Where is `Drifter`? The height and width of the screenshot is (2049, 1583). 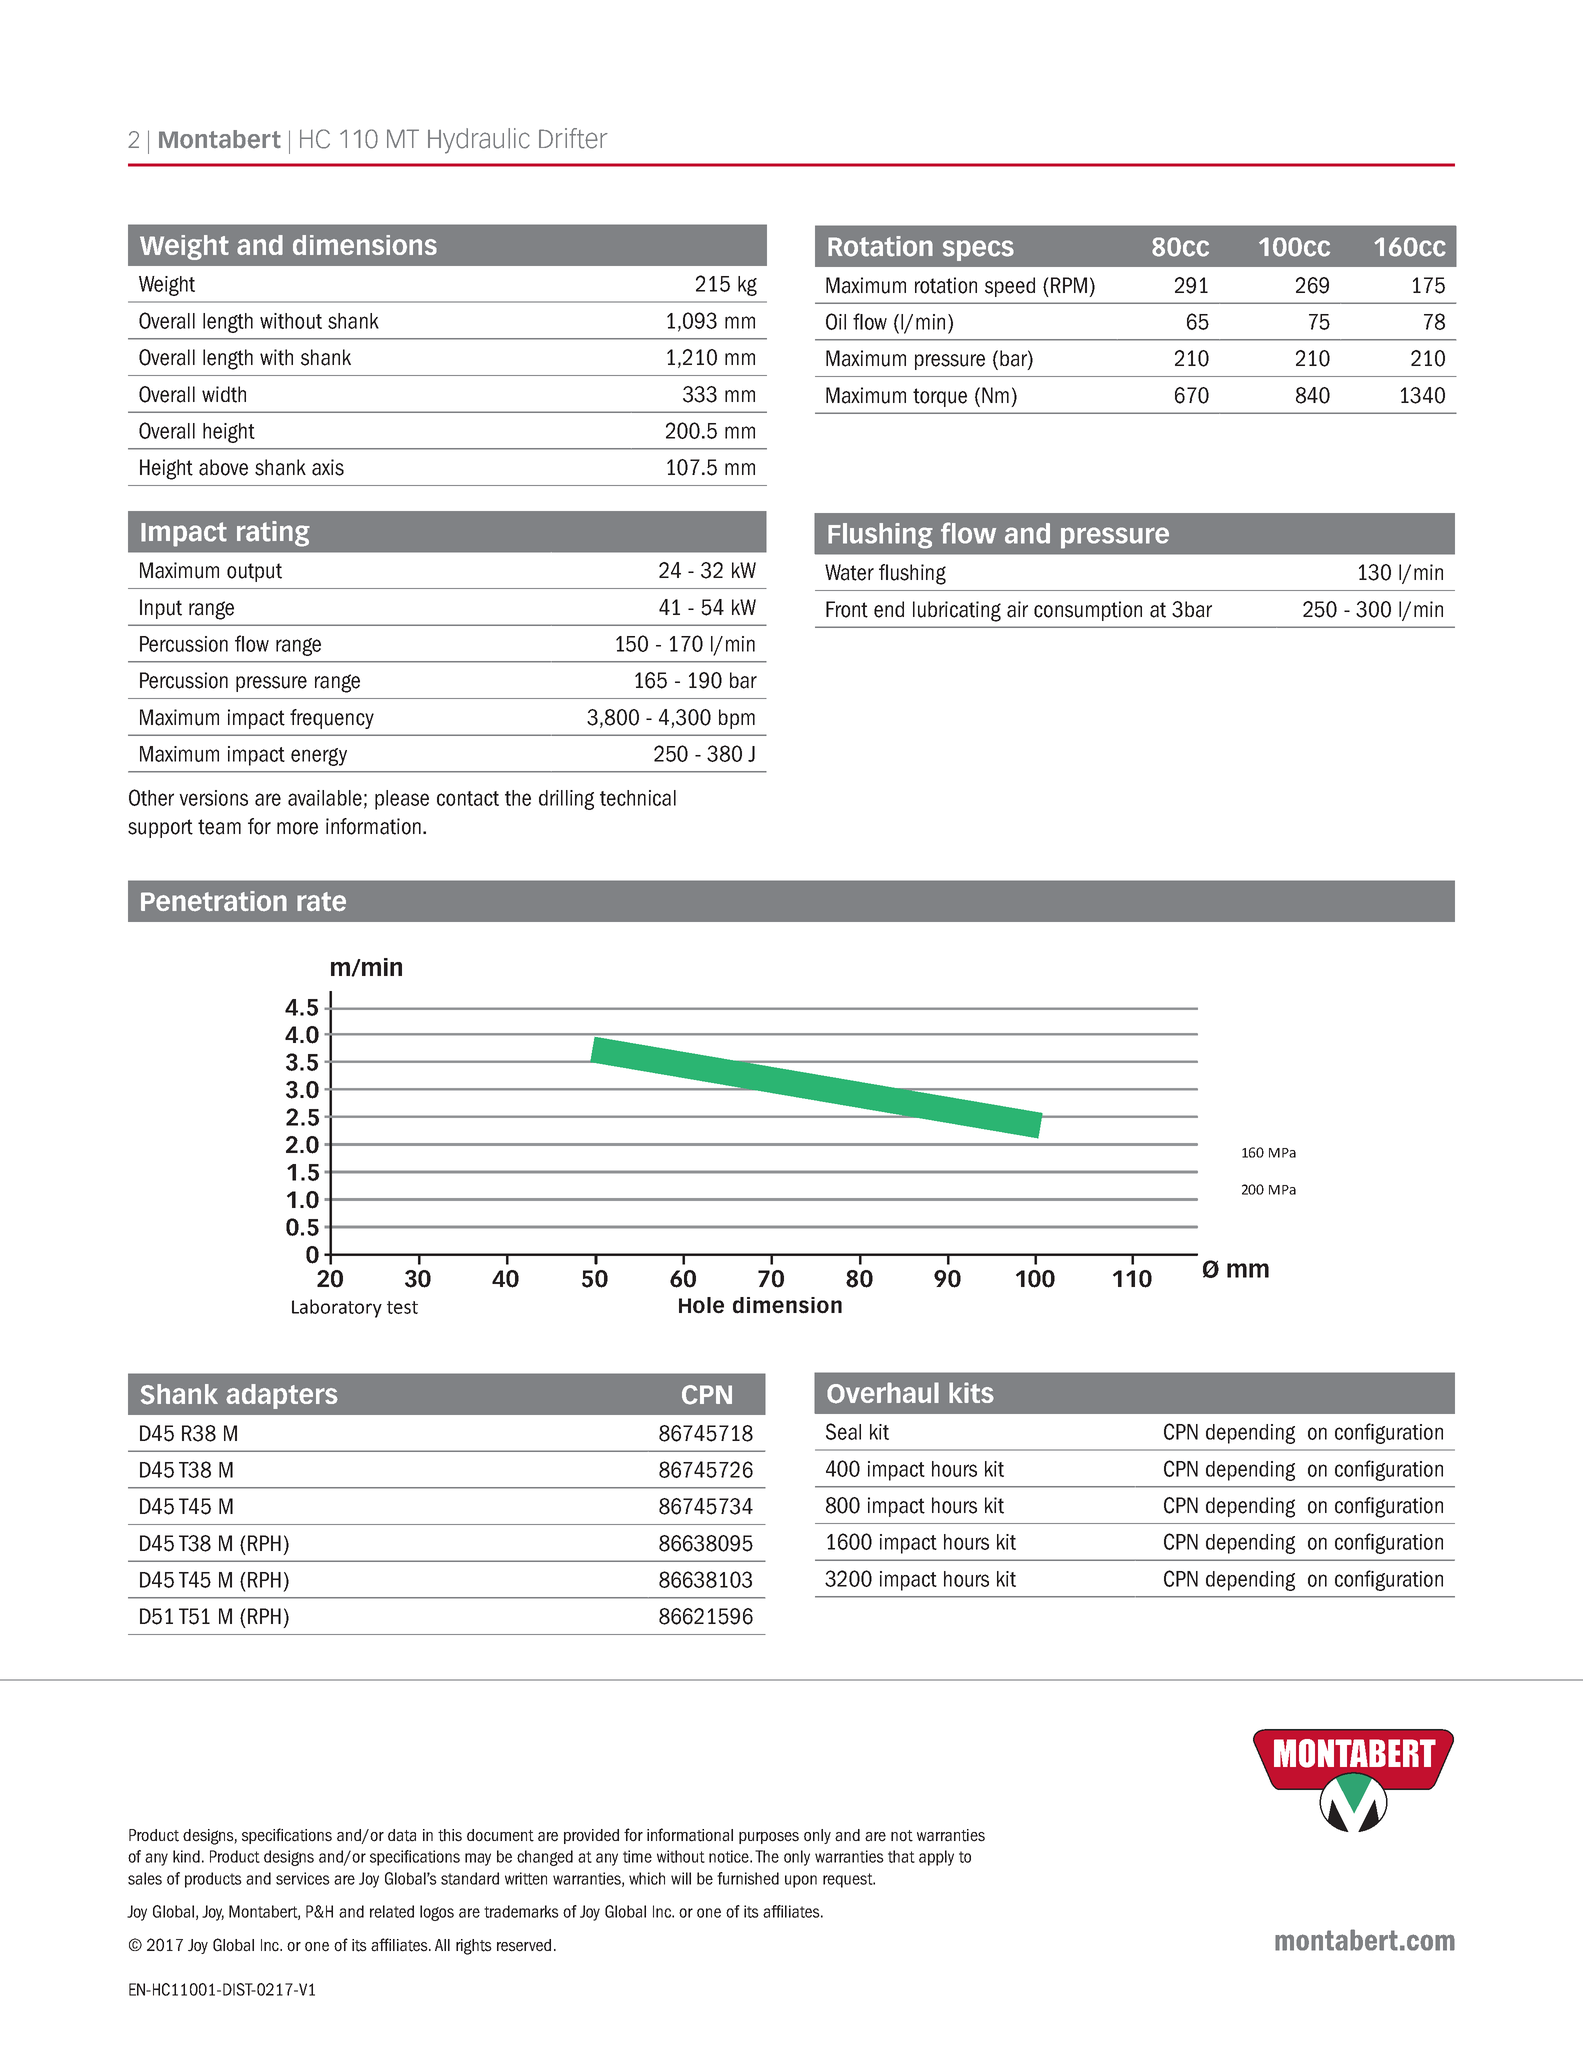 Drifter is located at coordinates (573, 138).
